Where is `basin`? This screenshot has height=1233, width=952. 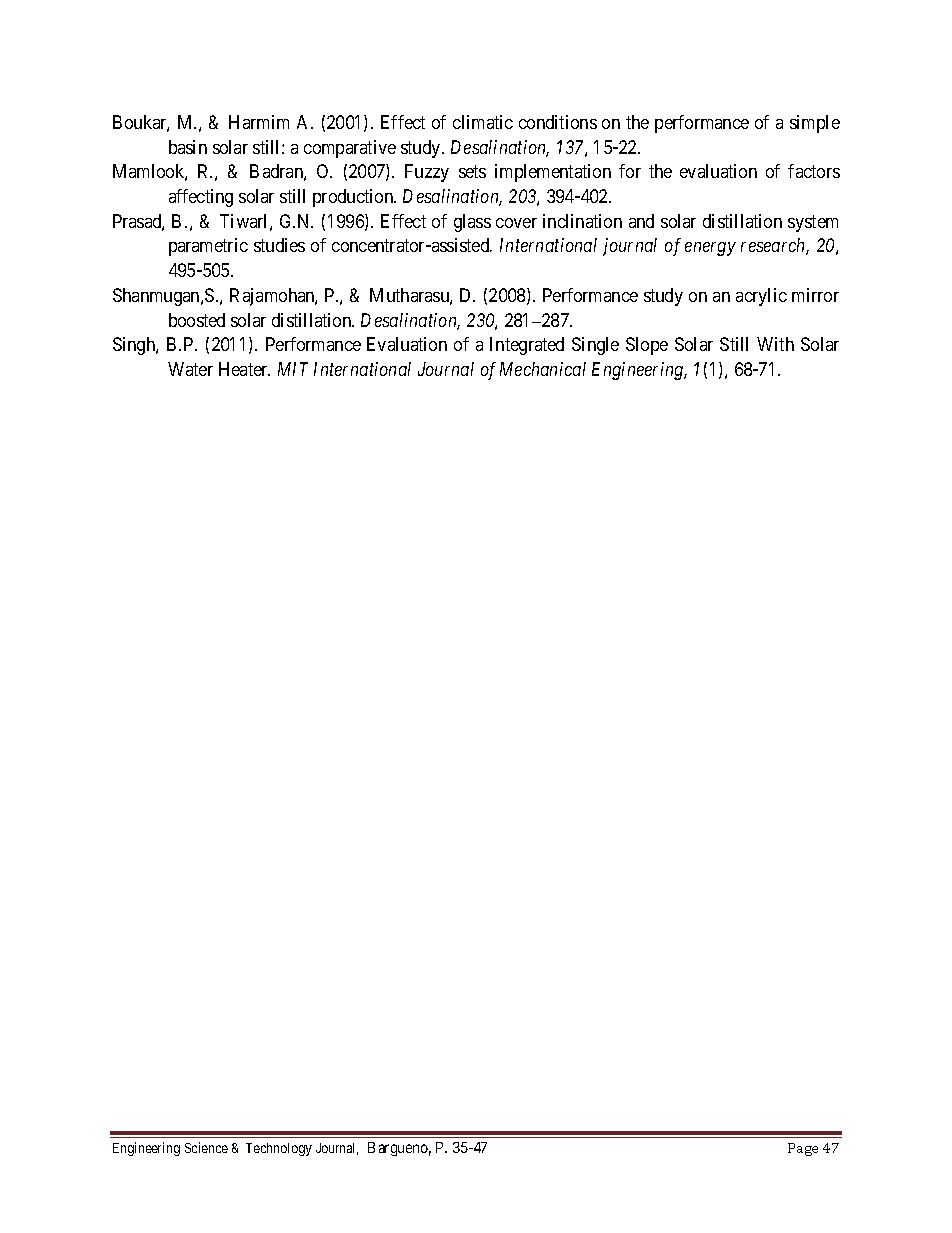
basin is located at coordinates (188, 147).
